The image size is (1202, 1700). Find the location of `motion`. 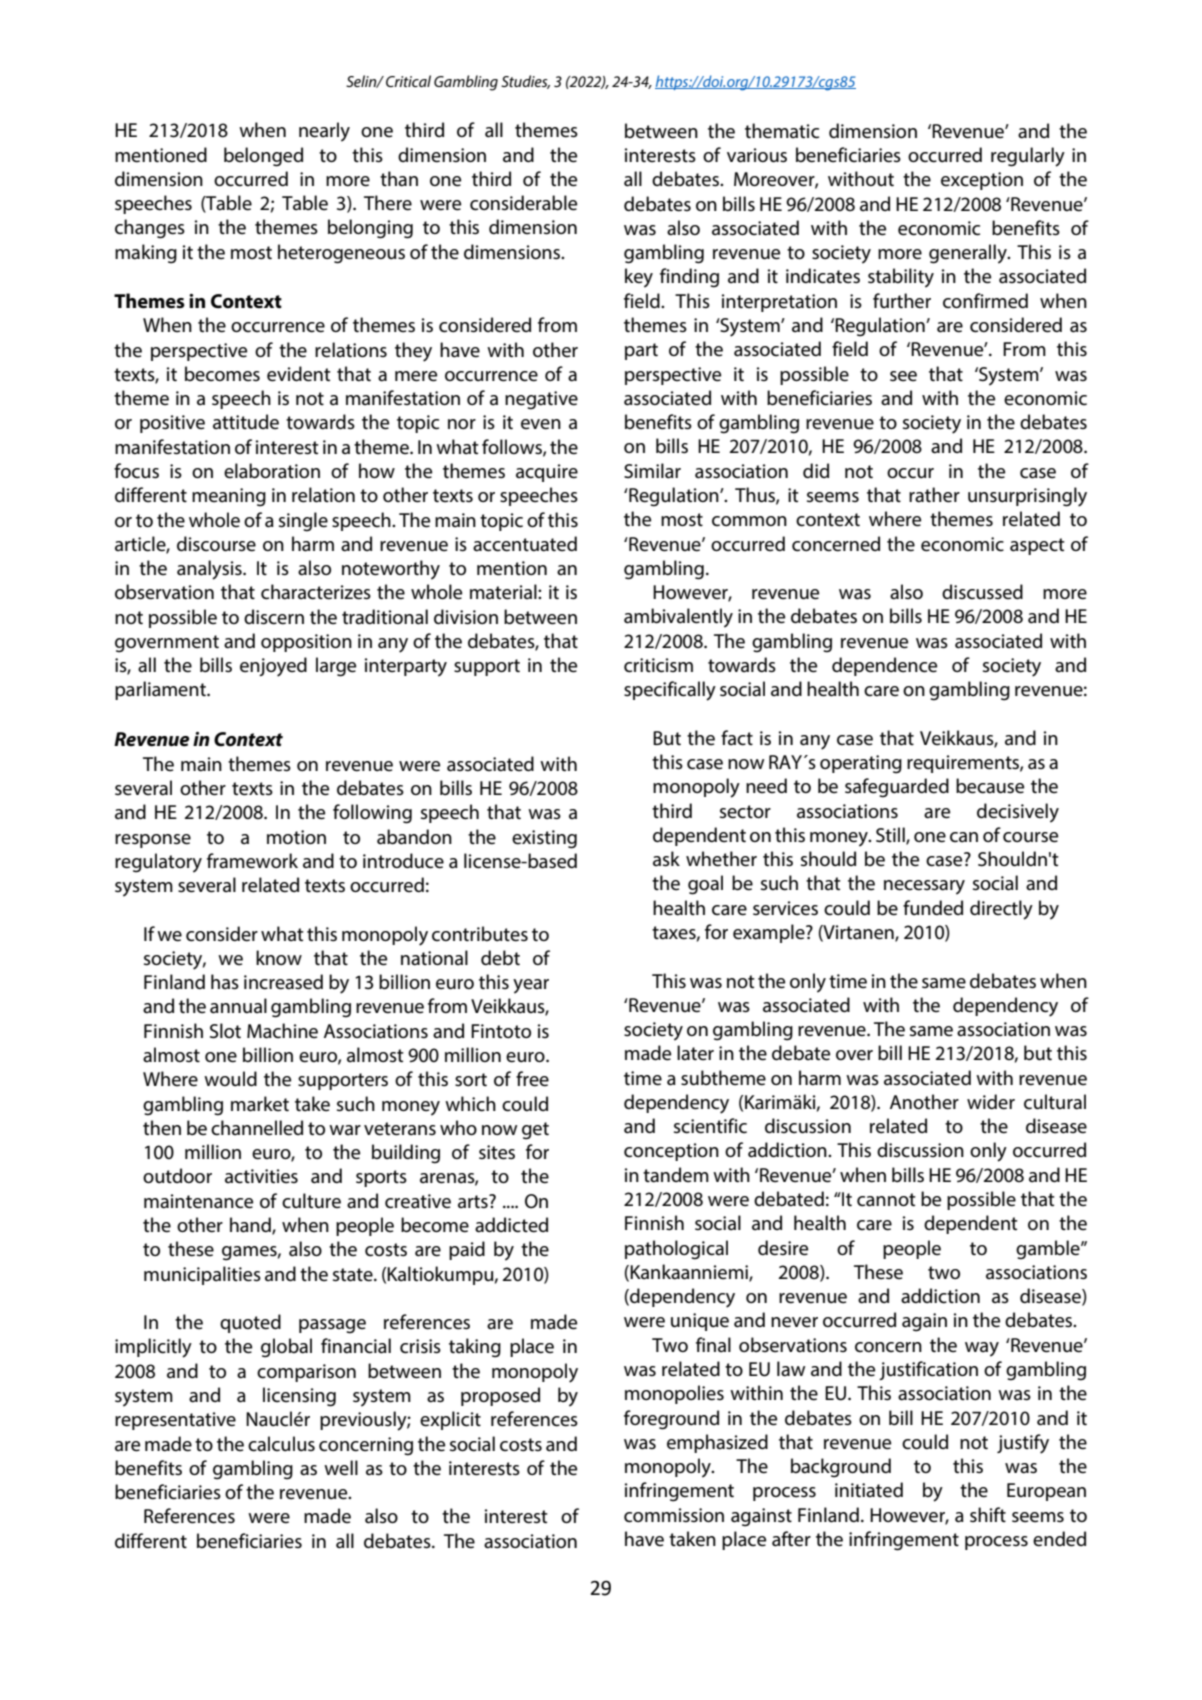

motion is located at coordinates (296, 837).
